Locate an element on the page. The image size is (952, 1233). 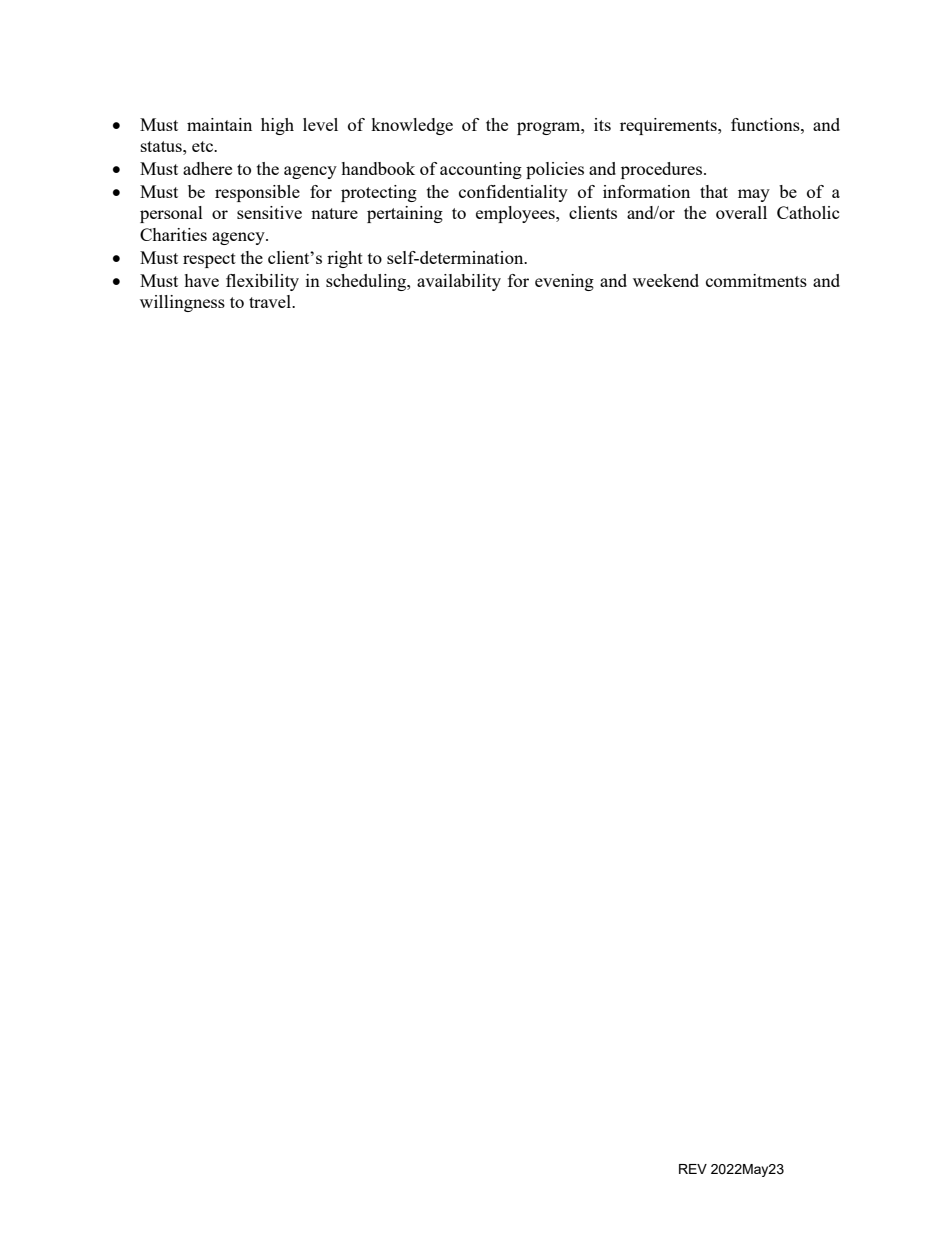
that is located at coordinates (714, 191).
